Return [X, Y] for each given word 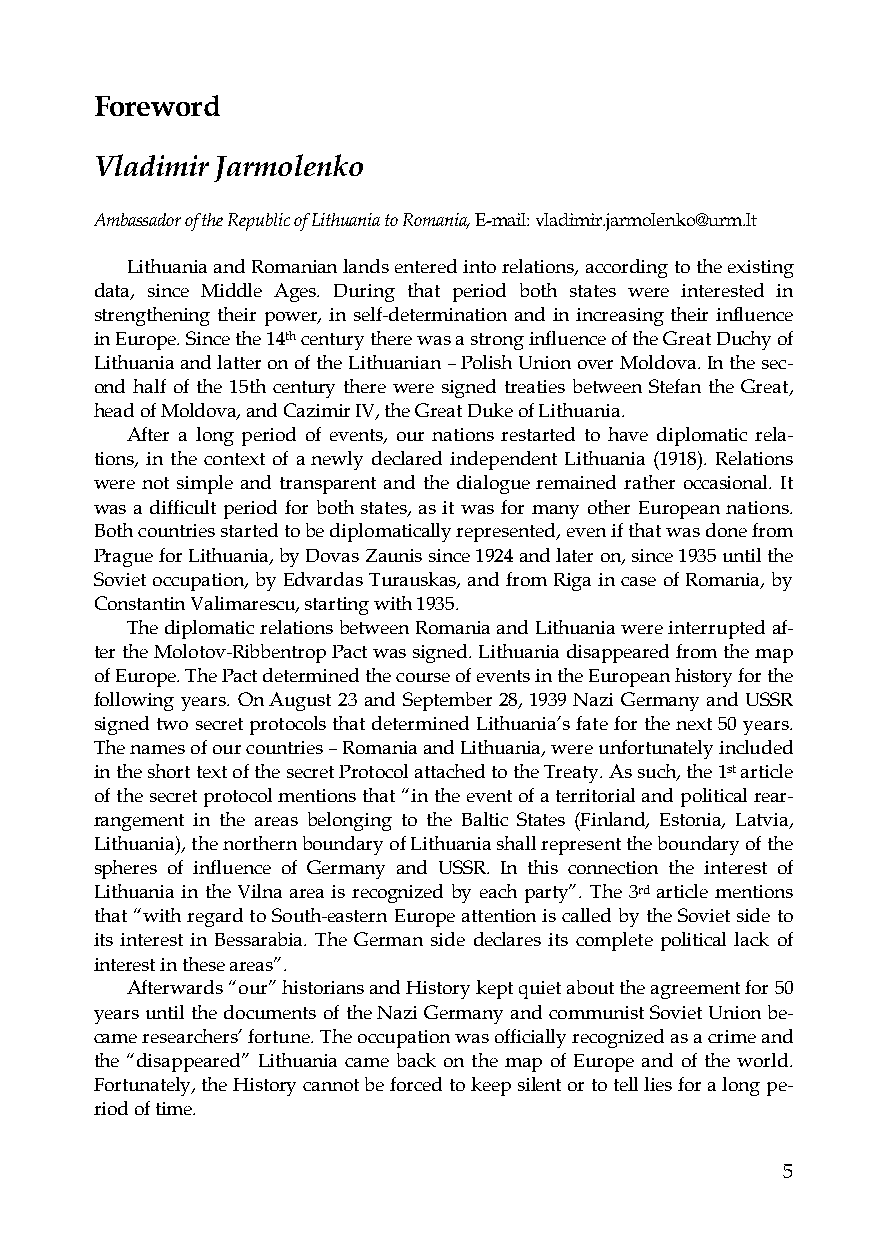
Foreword [157, 105]
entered [426, 266]
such [658, 772]
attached [450, 771]
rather [649, 482]
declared [407, 458]
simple [205, 484]
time [175, 1108]
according [627, 268]
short [169, 771]
